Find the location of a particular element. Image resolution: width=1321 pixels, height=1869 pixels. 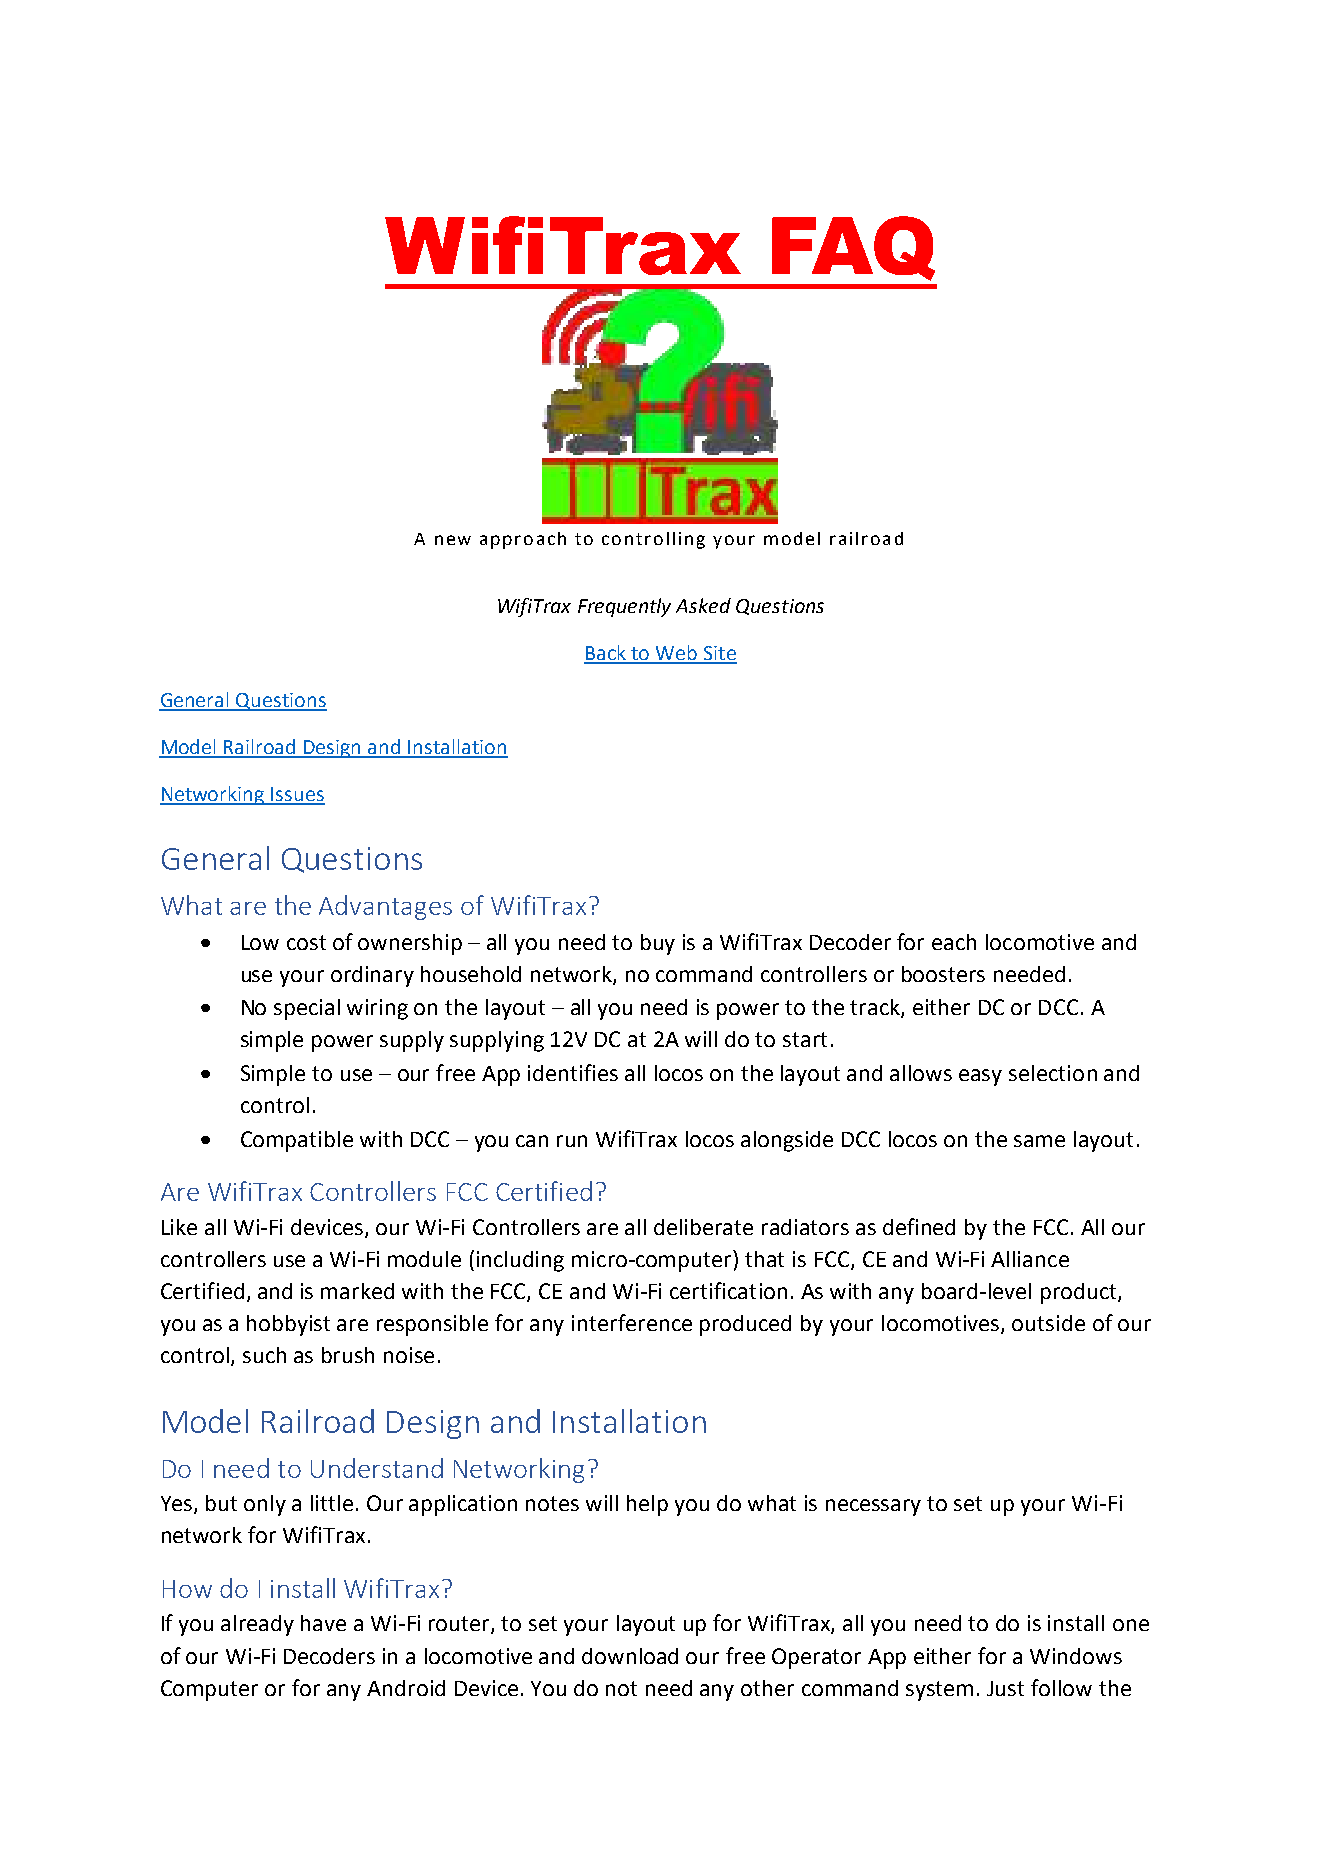

FAQ is located at coordinates (853, 248).
